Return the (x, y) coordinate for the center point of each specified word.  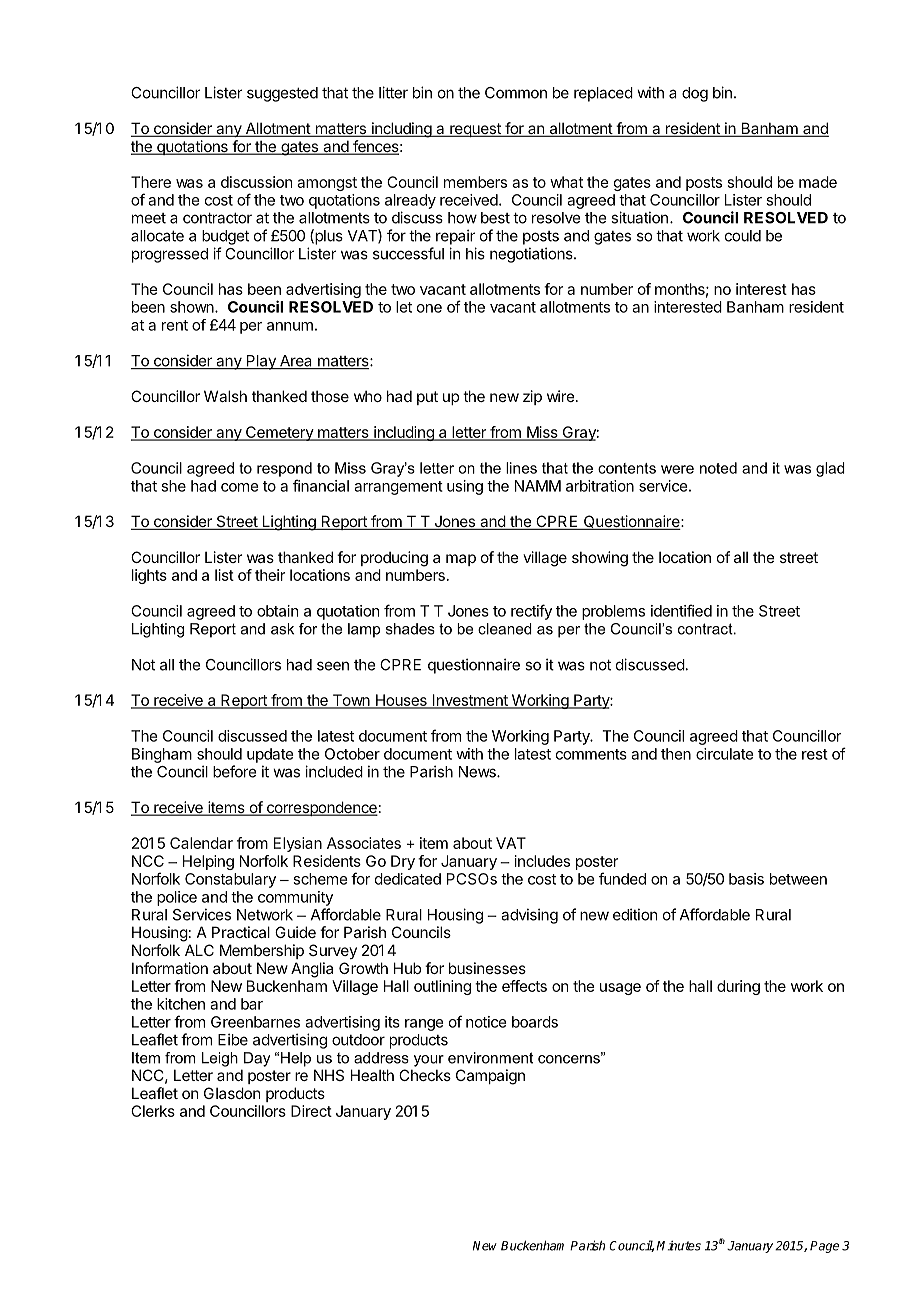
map (461, 560)
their (270, 575)
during (738, 987)
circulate (724, 754)
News (478, 772)
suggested (282, 94)
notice (486, 1022)
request (475, 130)
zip (532, 397)
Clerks (153, 1111)
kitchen (181, 1004)
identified (681, 610)
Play (261, 362)
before (234, 771)
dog (695, 94)
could (743, 236)
